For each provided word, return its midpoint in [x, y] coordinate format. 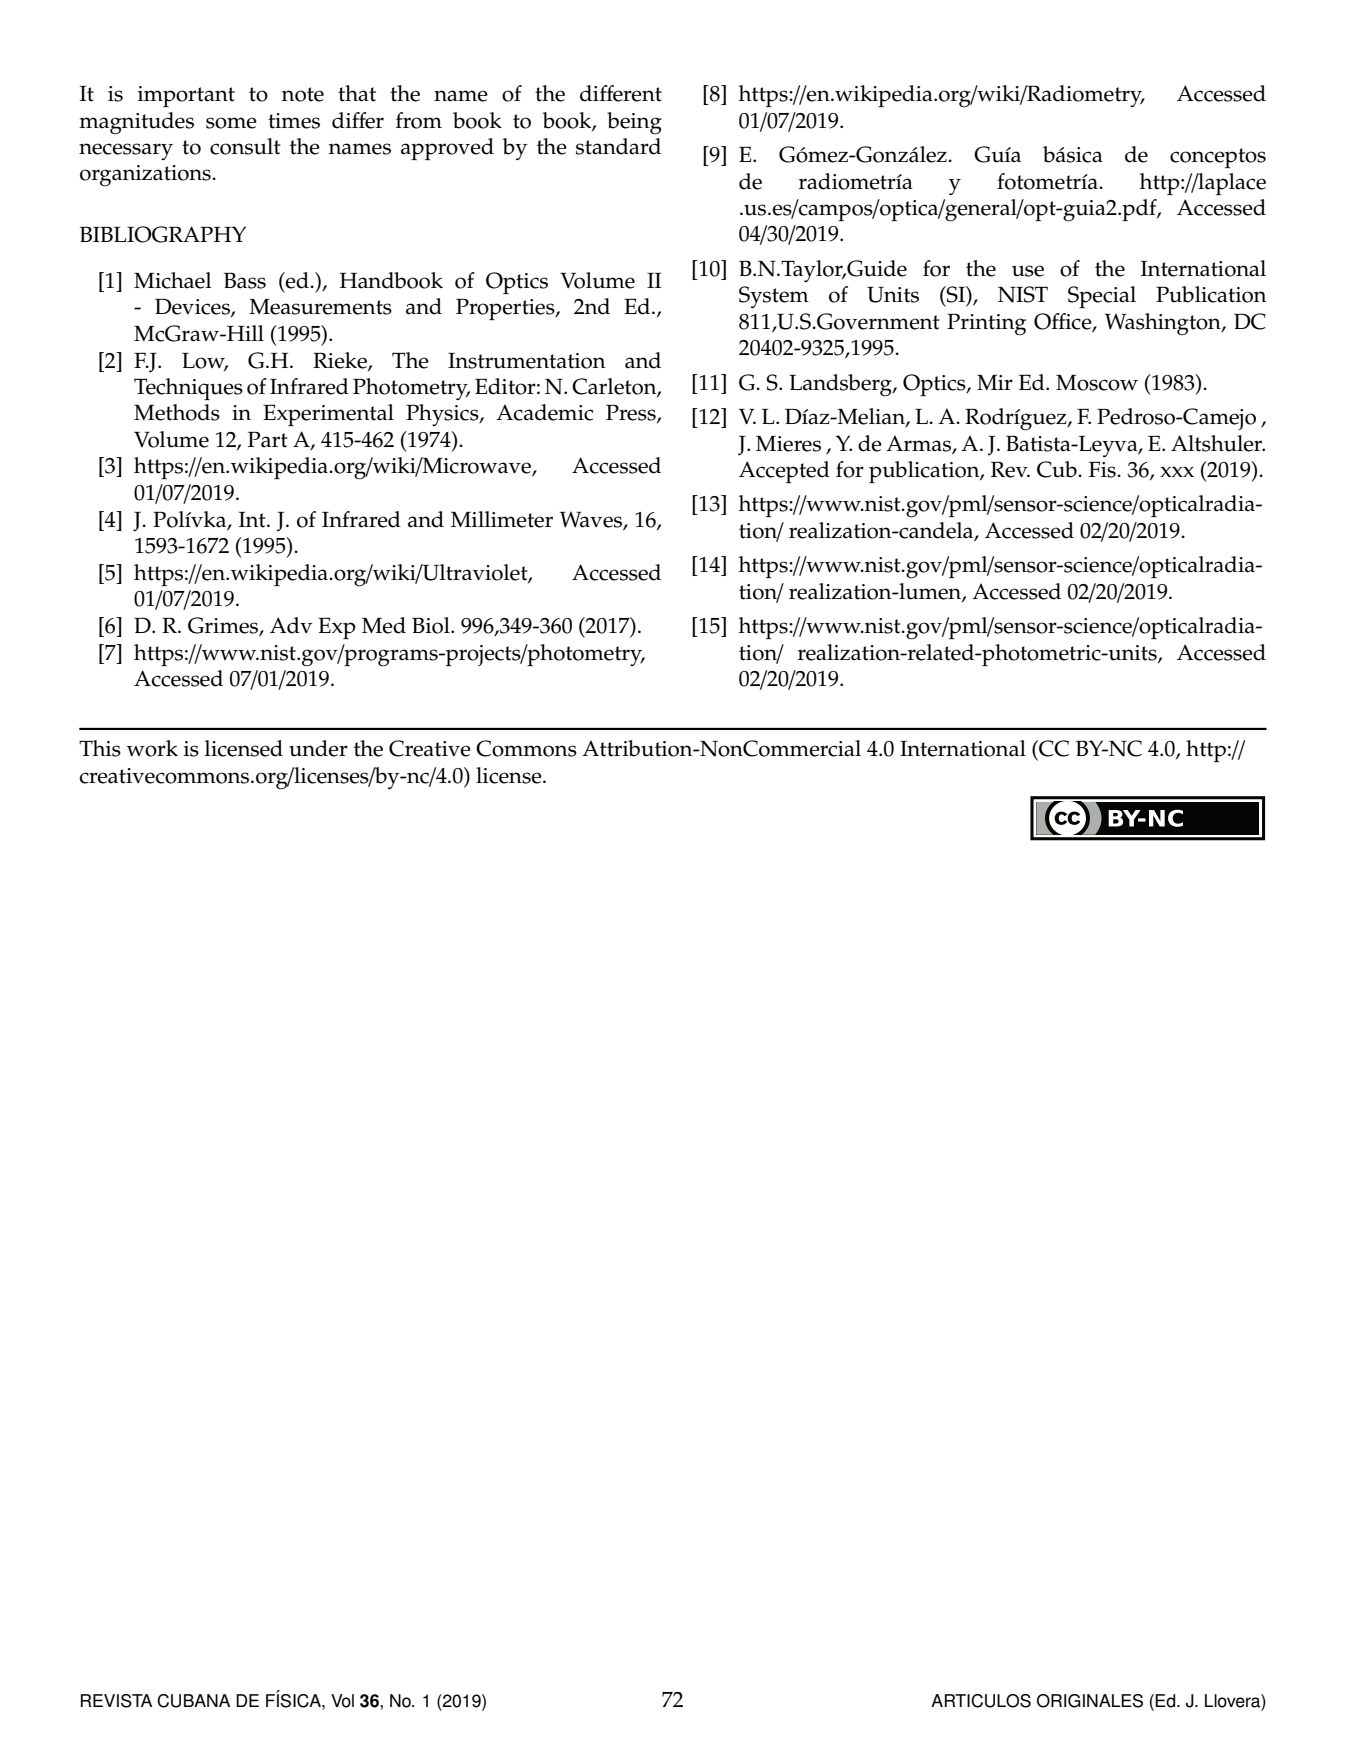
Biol [432, 625]
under [318, 748]
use [1028, 271]
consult [245, 146]
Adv [291, 625]
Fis [1103, 469]
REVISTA [116, 1701]
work [152, 748]
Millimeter [502, 519]
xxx [1177, 471]
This [100, 748]
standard [618, 146]
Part [268, 439]
